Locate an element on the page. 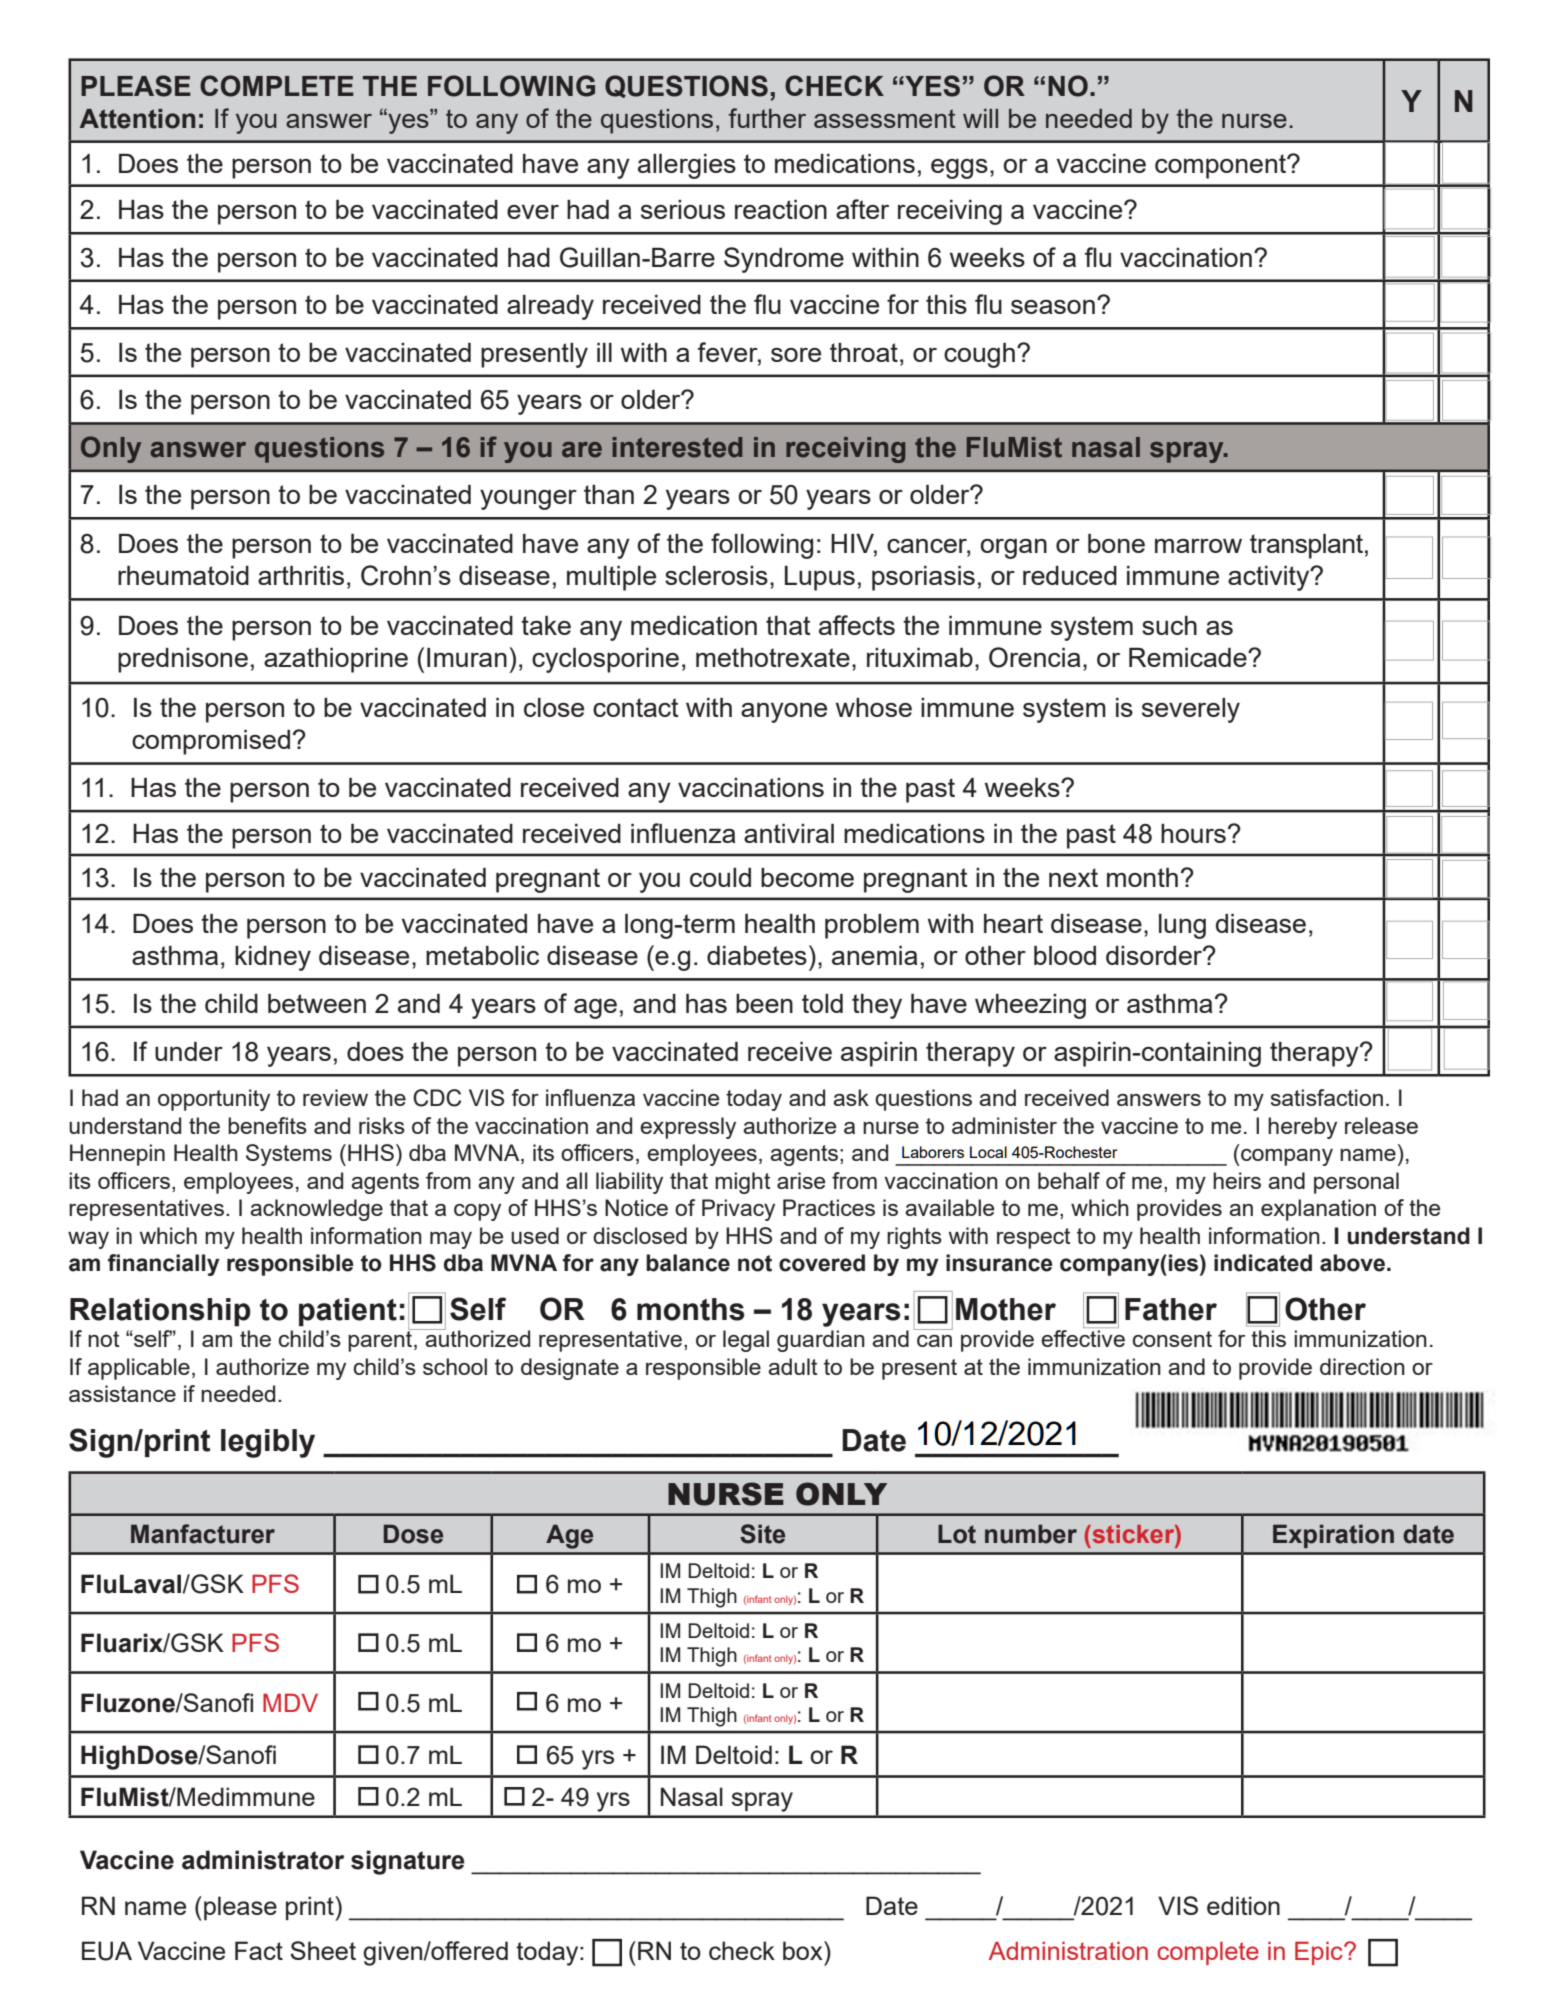 The height and width of the image is (2012, 1554). Expiration is located at coordinates (1333, 1536).
